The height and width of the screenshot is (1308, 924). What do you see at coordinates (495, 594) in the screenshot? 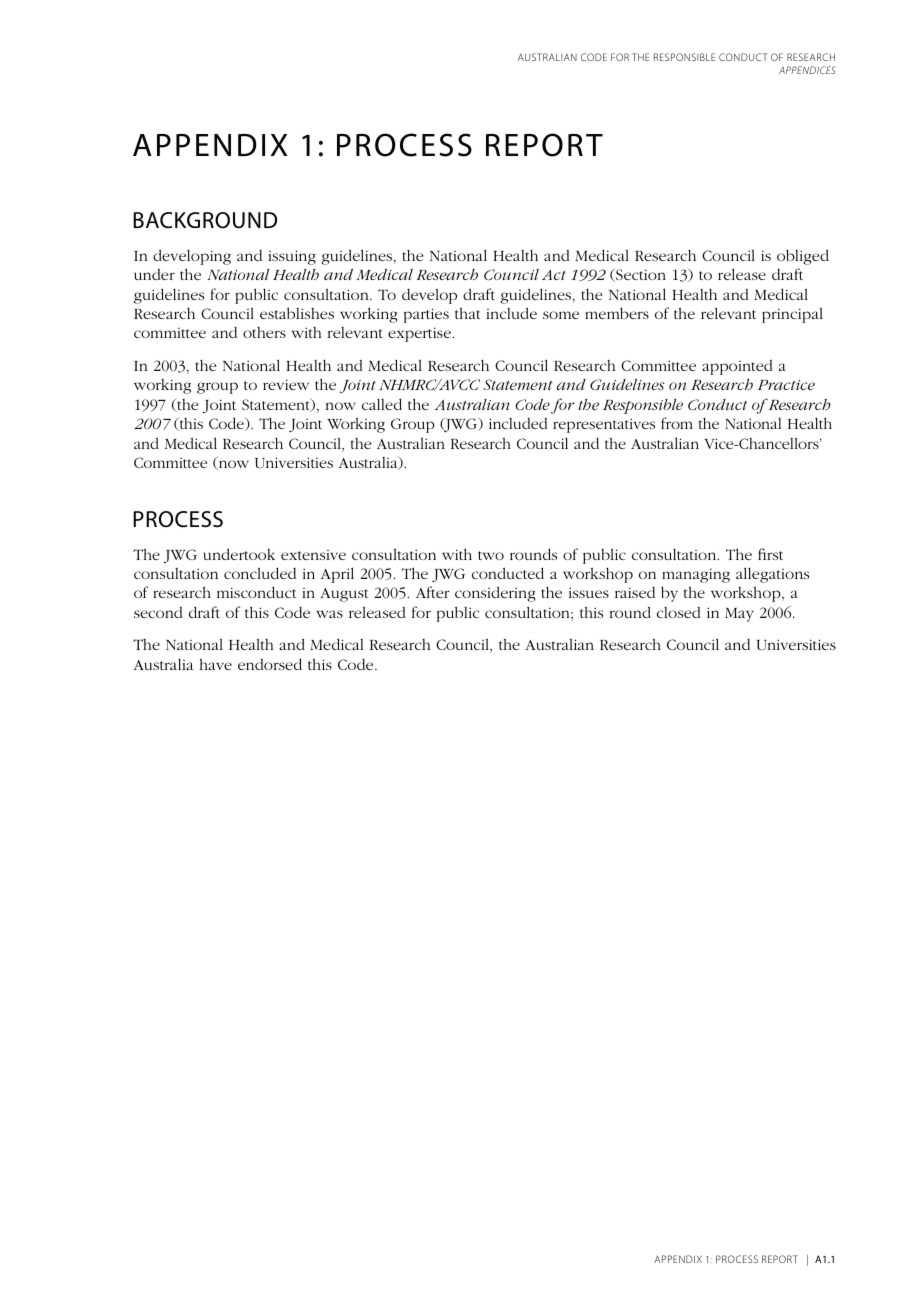
I see `considering` at bounding box center [495, 594].
